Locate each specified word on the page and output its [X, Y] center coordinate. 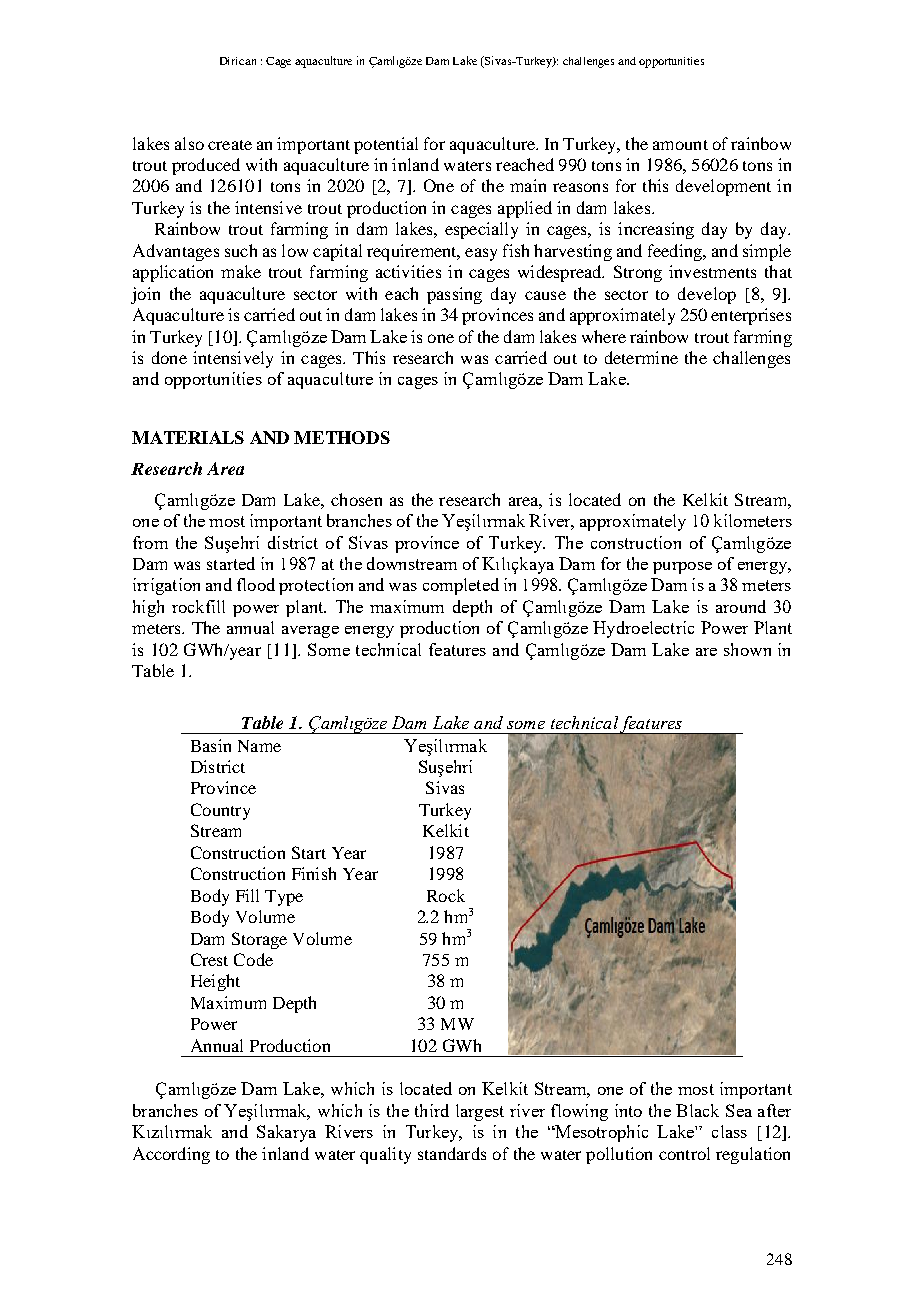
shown [747, 649]
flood [256, 584]
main [528, 185]
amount [680, 145]
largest [480, 1112]
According [171, 1155]
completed [461, 586]
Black [697, 1110]
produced [206, 166]
